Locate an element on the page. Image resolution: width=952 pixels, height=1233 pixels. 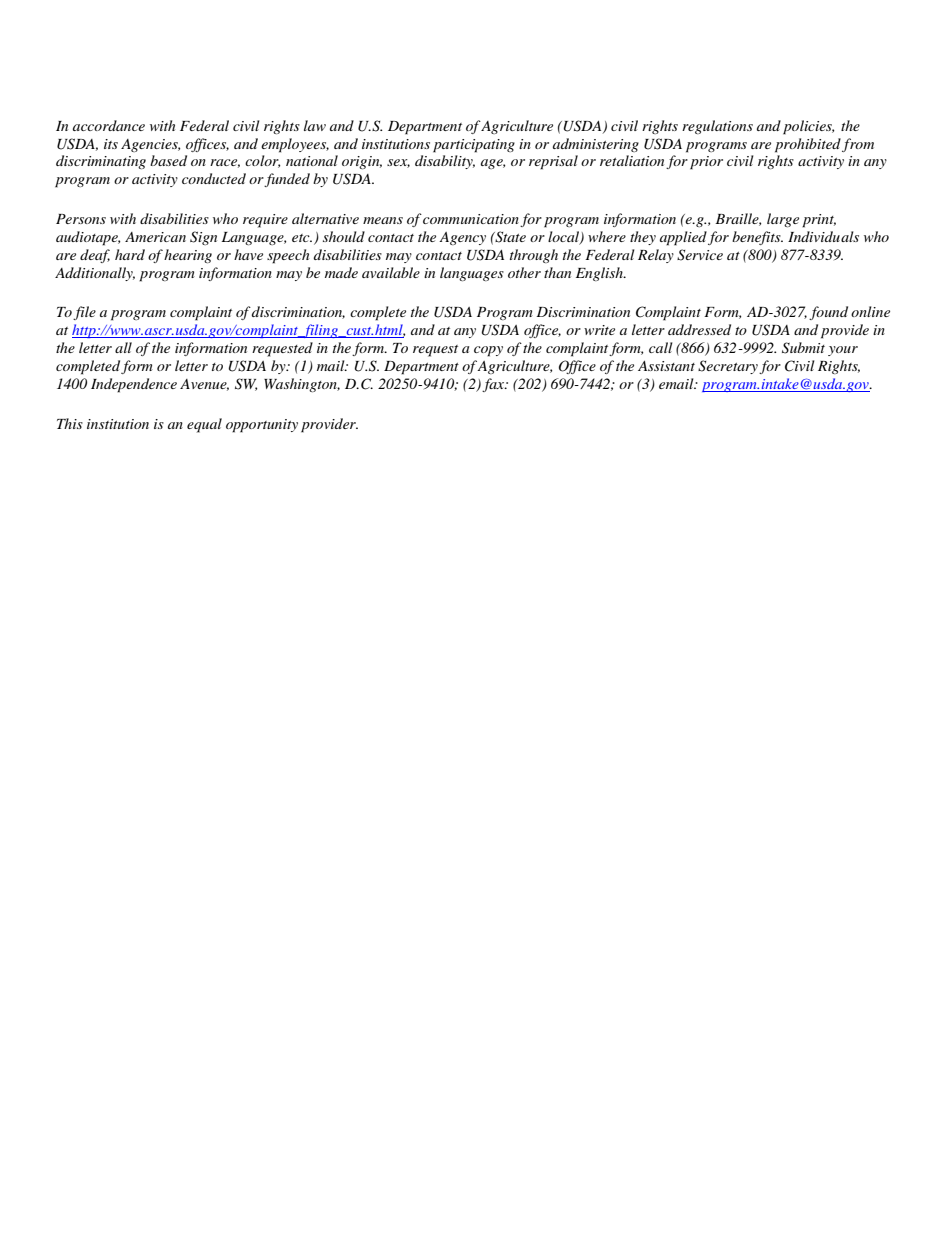
equal is located at coordinates (204, 425).
